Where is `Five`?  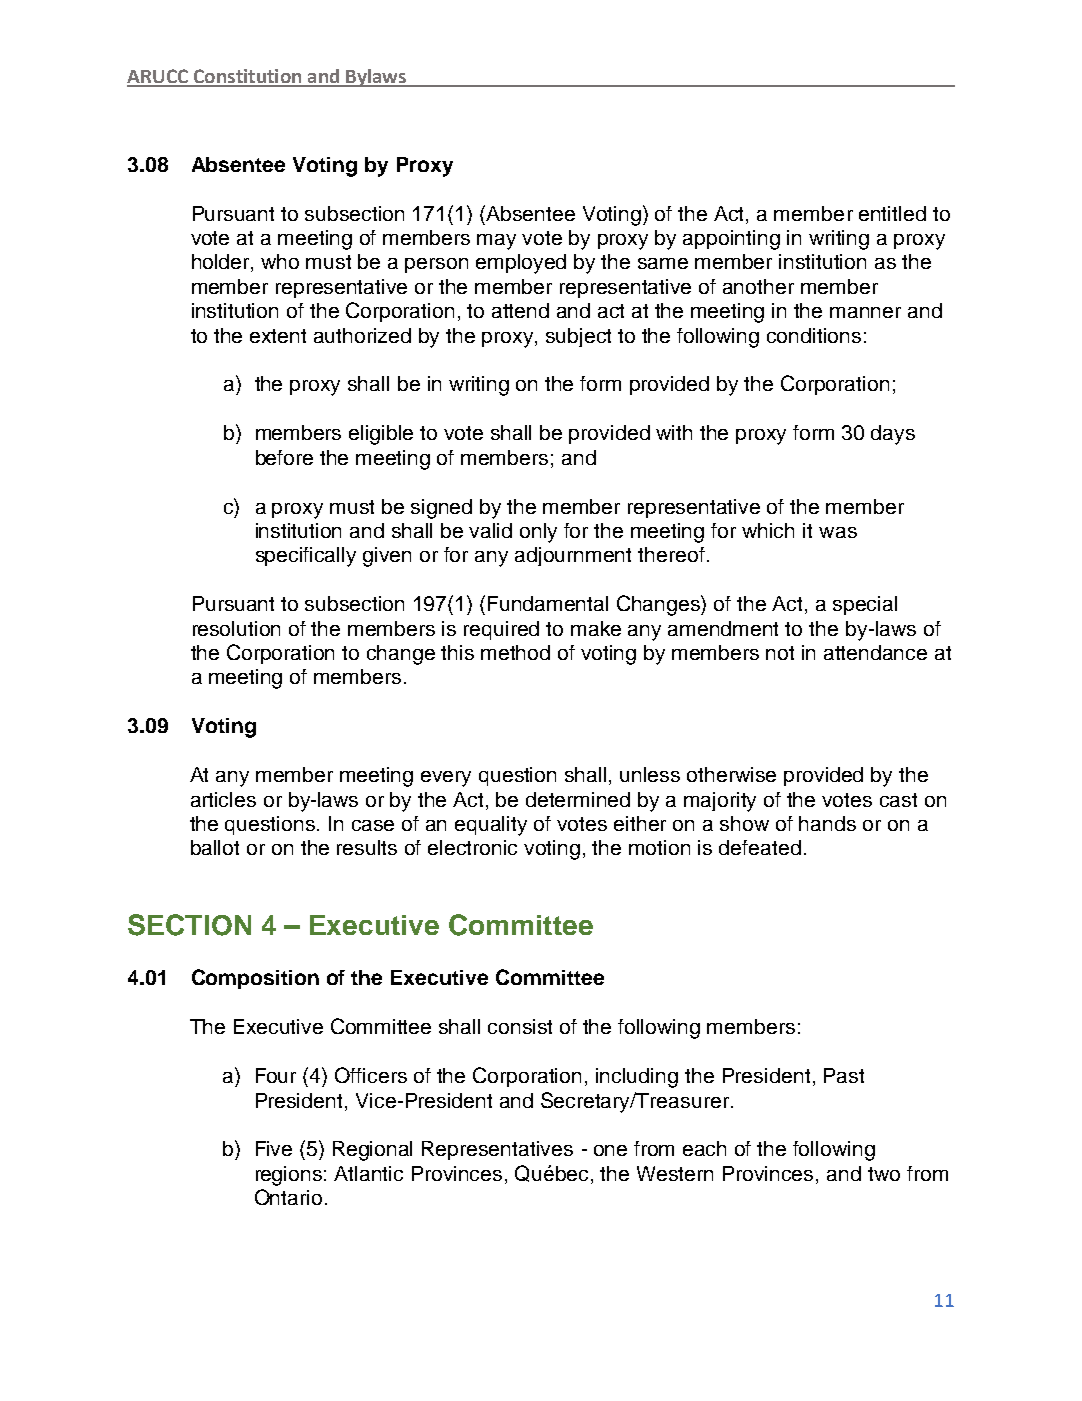
Five is located at coordinates (274, 1148).
